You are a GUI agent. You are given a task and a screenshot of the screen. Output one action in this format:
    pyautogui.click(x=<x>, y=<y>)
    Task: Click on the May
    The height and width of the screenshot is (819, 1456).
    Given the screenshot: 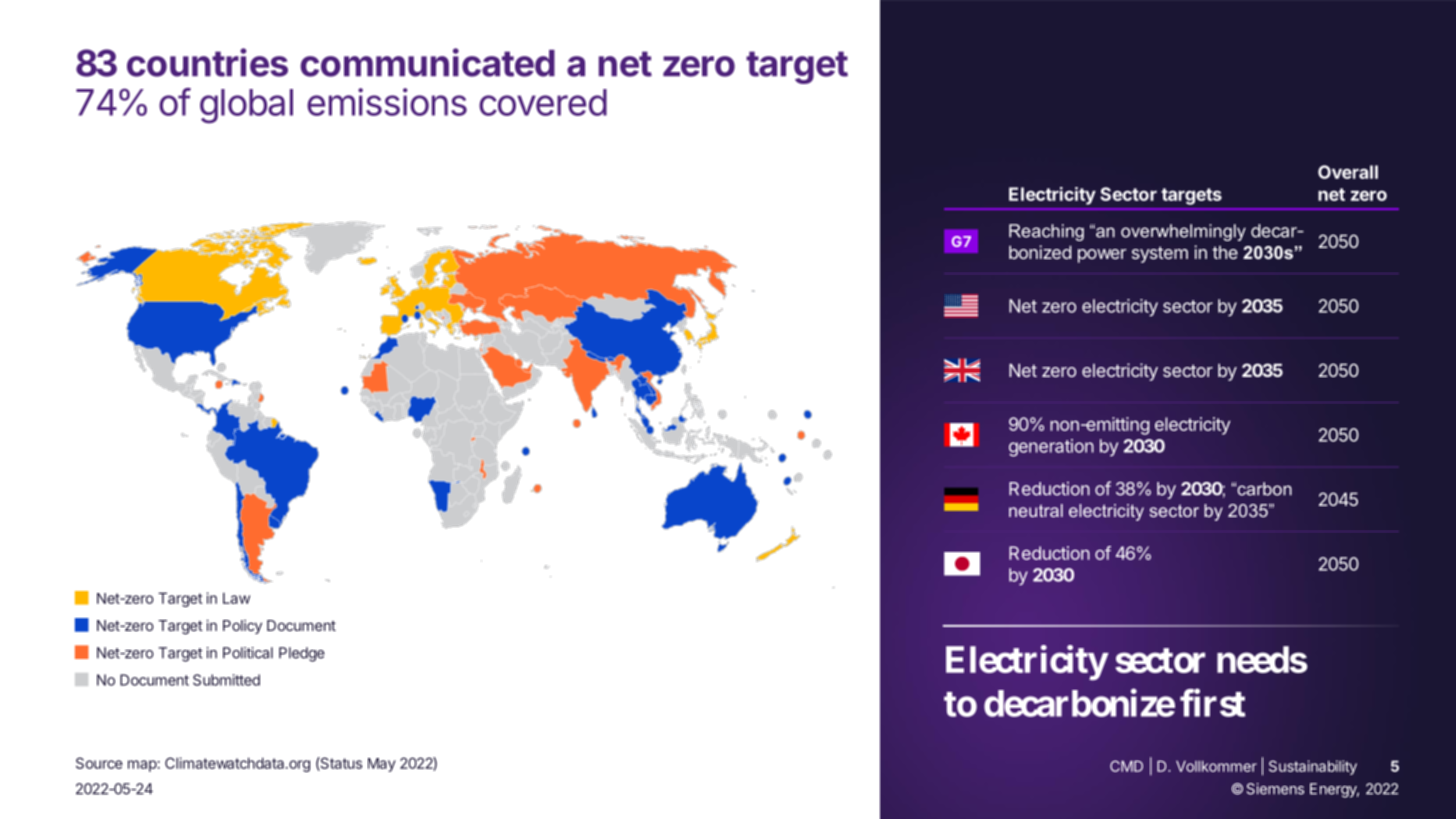 What is the action you would take?
    pyautogui.click(x=382, y=765)
